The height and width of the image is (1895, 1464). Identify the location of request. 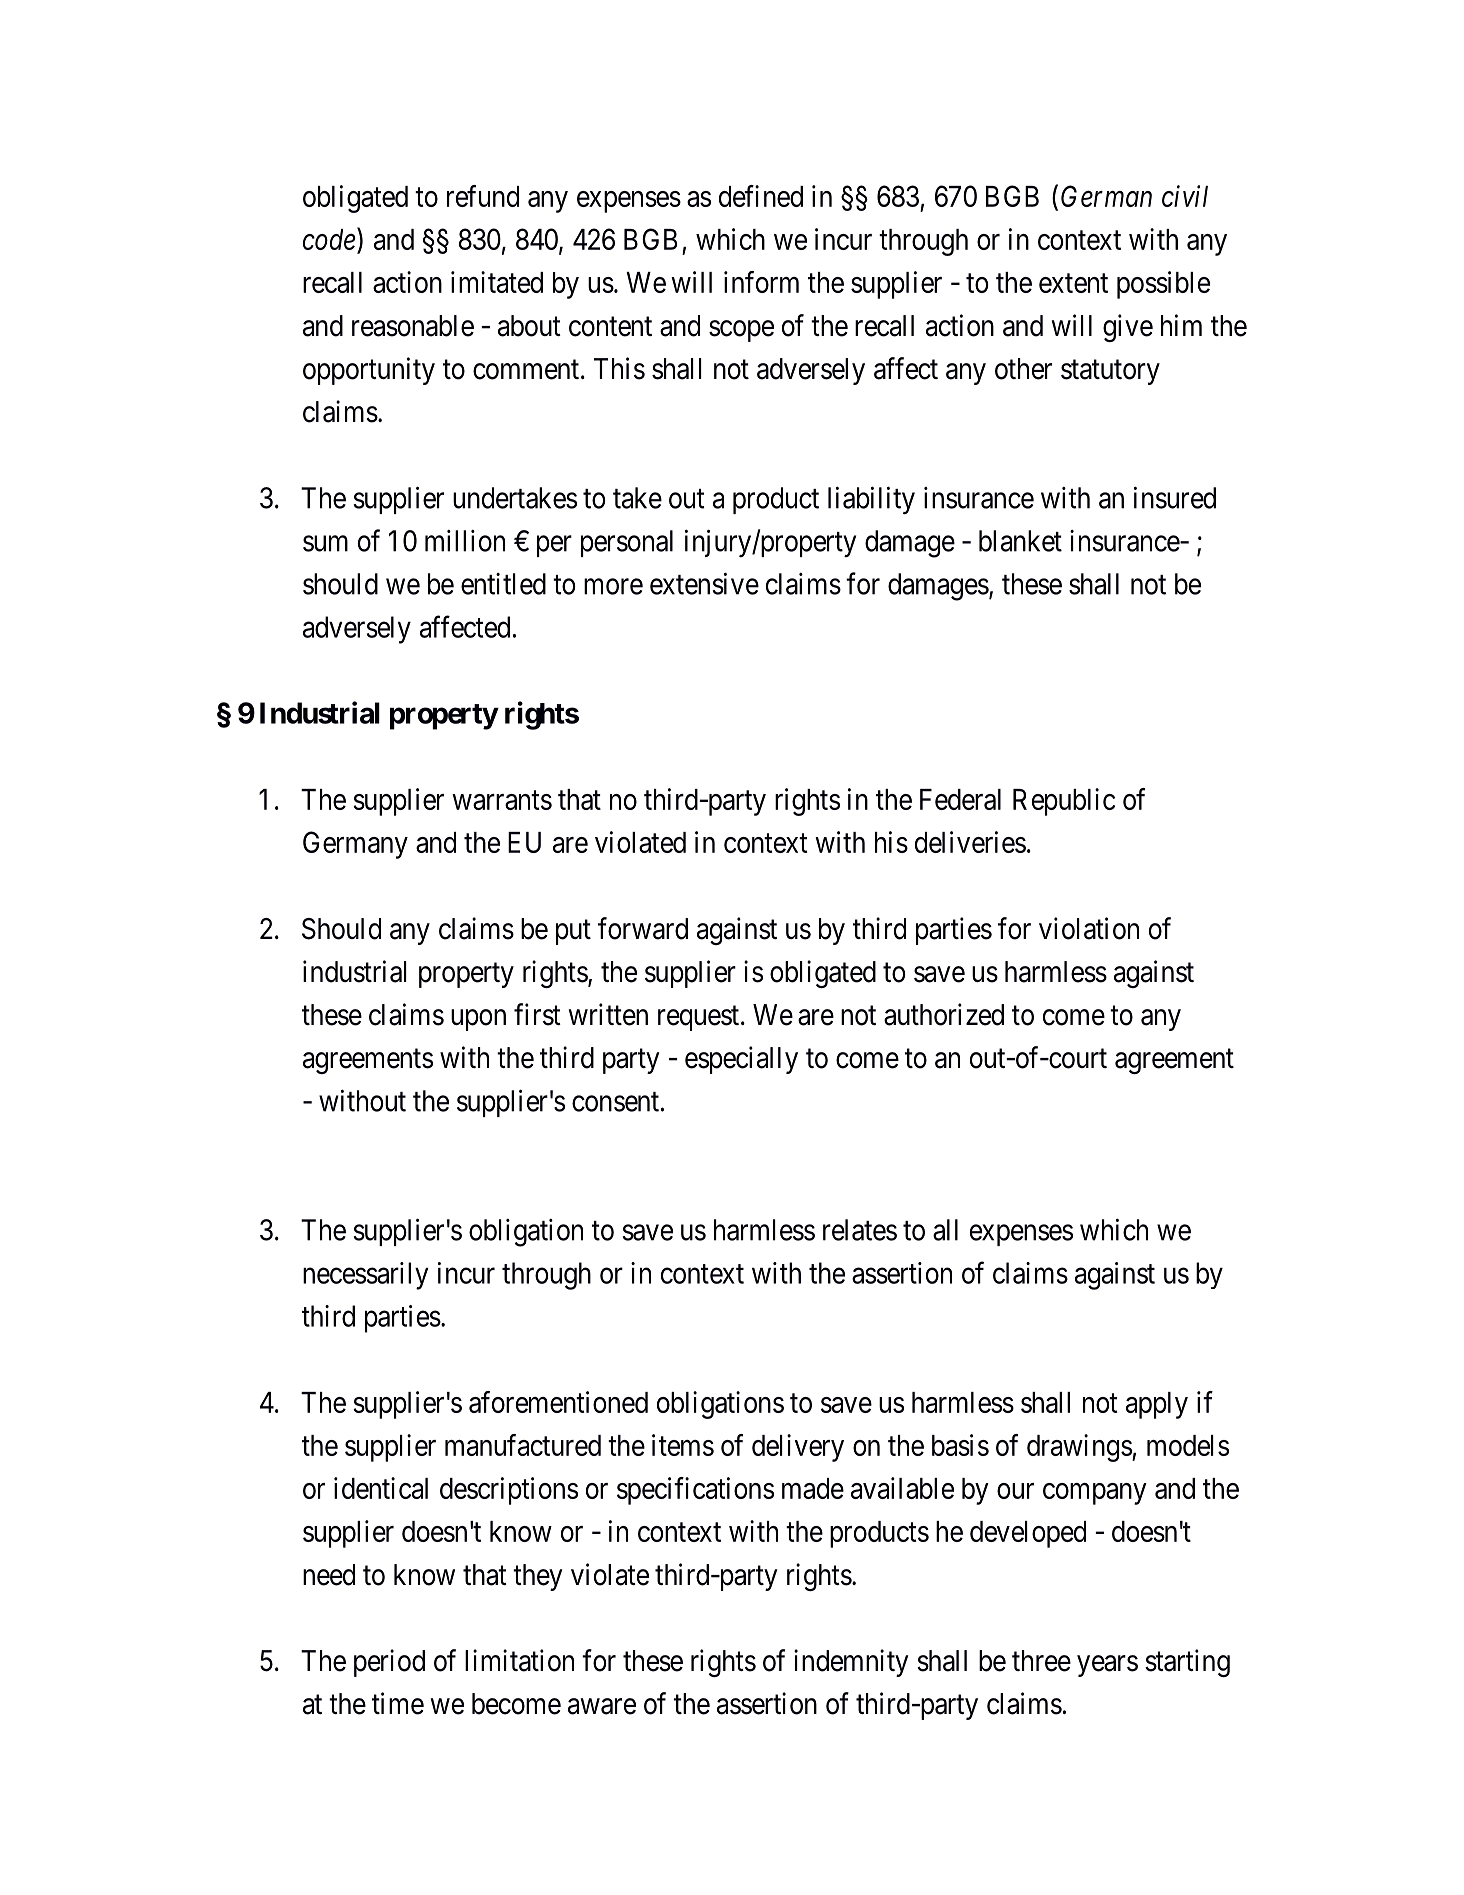
(700, 1018).
